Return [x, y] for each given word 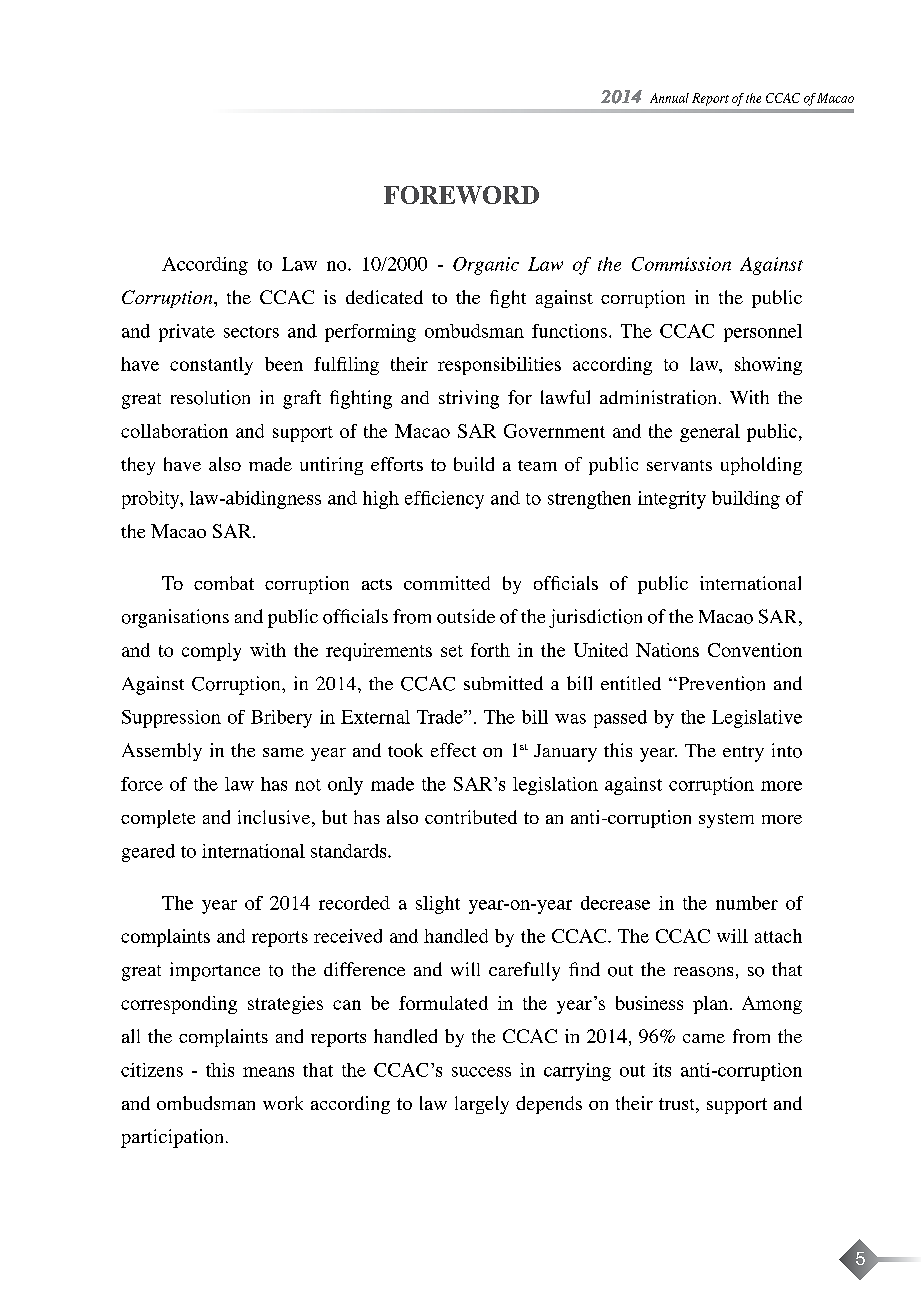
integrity [672, 500]
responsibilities [499, 366]
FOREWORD [461, 195]
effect [453, 750]
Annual [669, 98]
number [747, 903]
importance [215, 971]
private [187, 333]
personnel [763, 333]
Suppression [171, 719]
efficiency [444, 500]
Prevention [720, 683]
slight [438, 905]
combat [224, 583]
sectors [251, 332]
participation [172, 1138]
